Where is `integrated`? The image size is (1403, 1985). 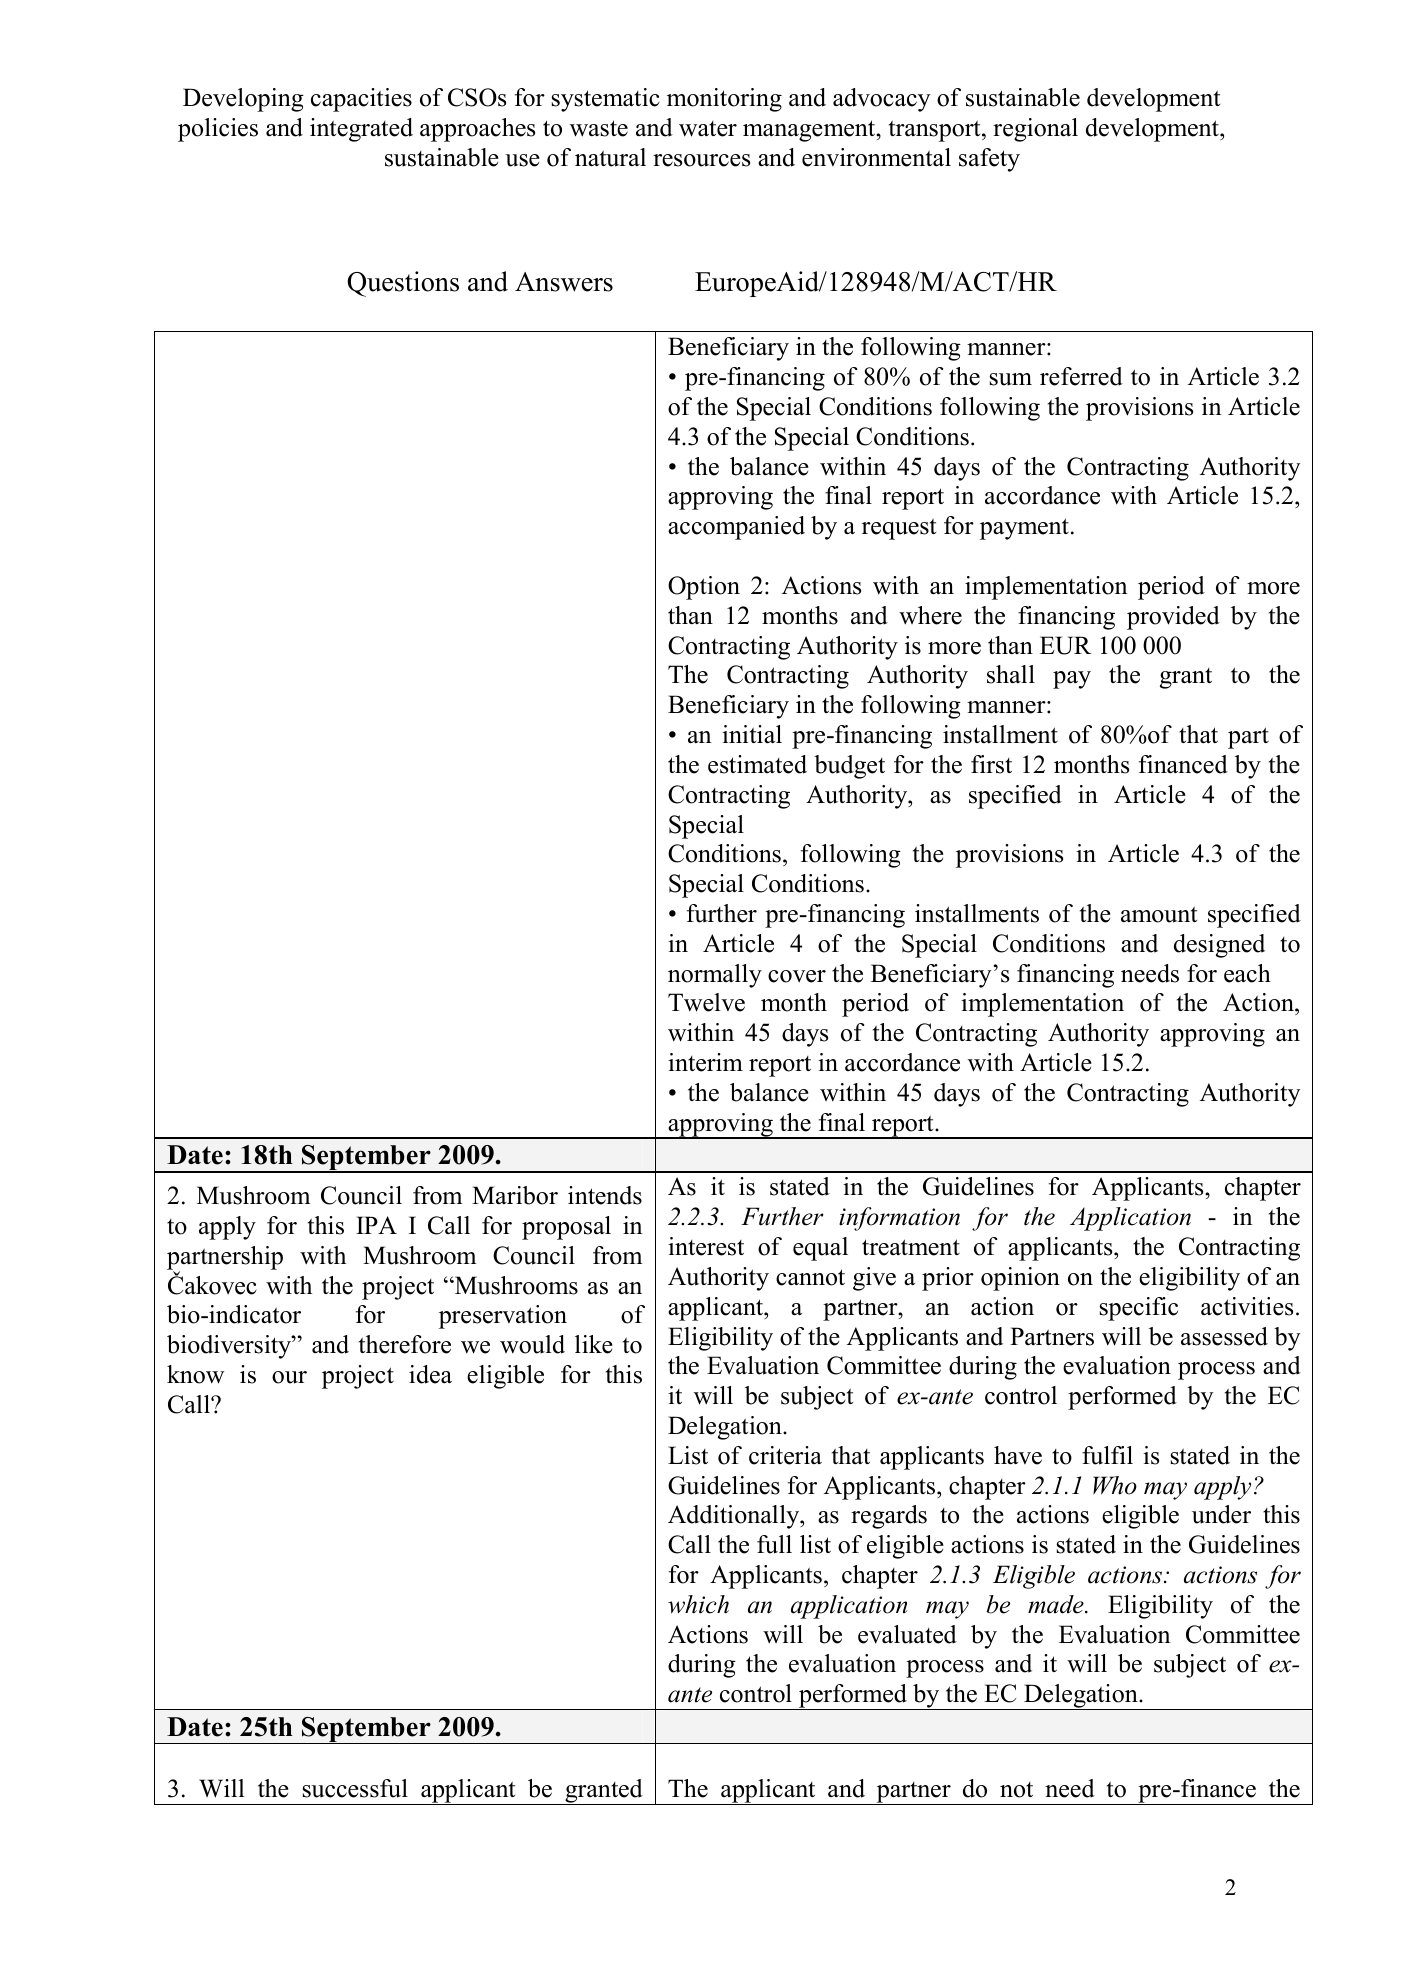 integrated is located at coordinates (361, 130).
